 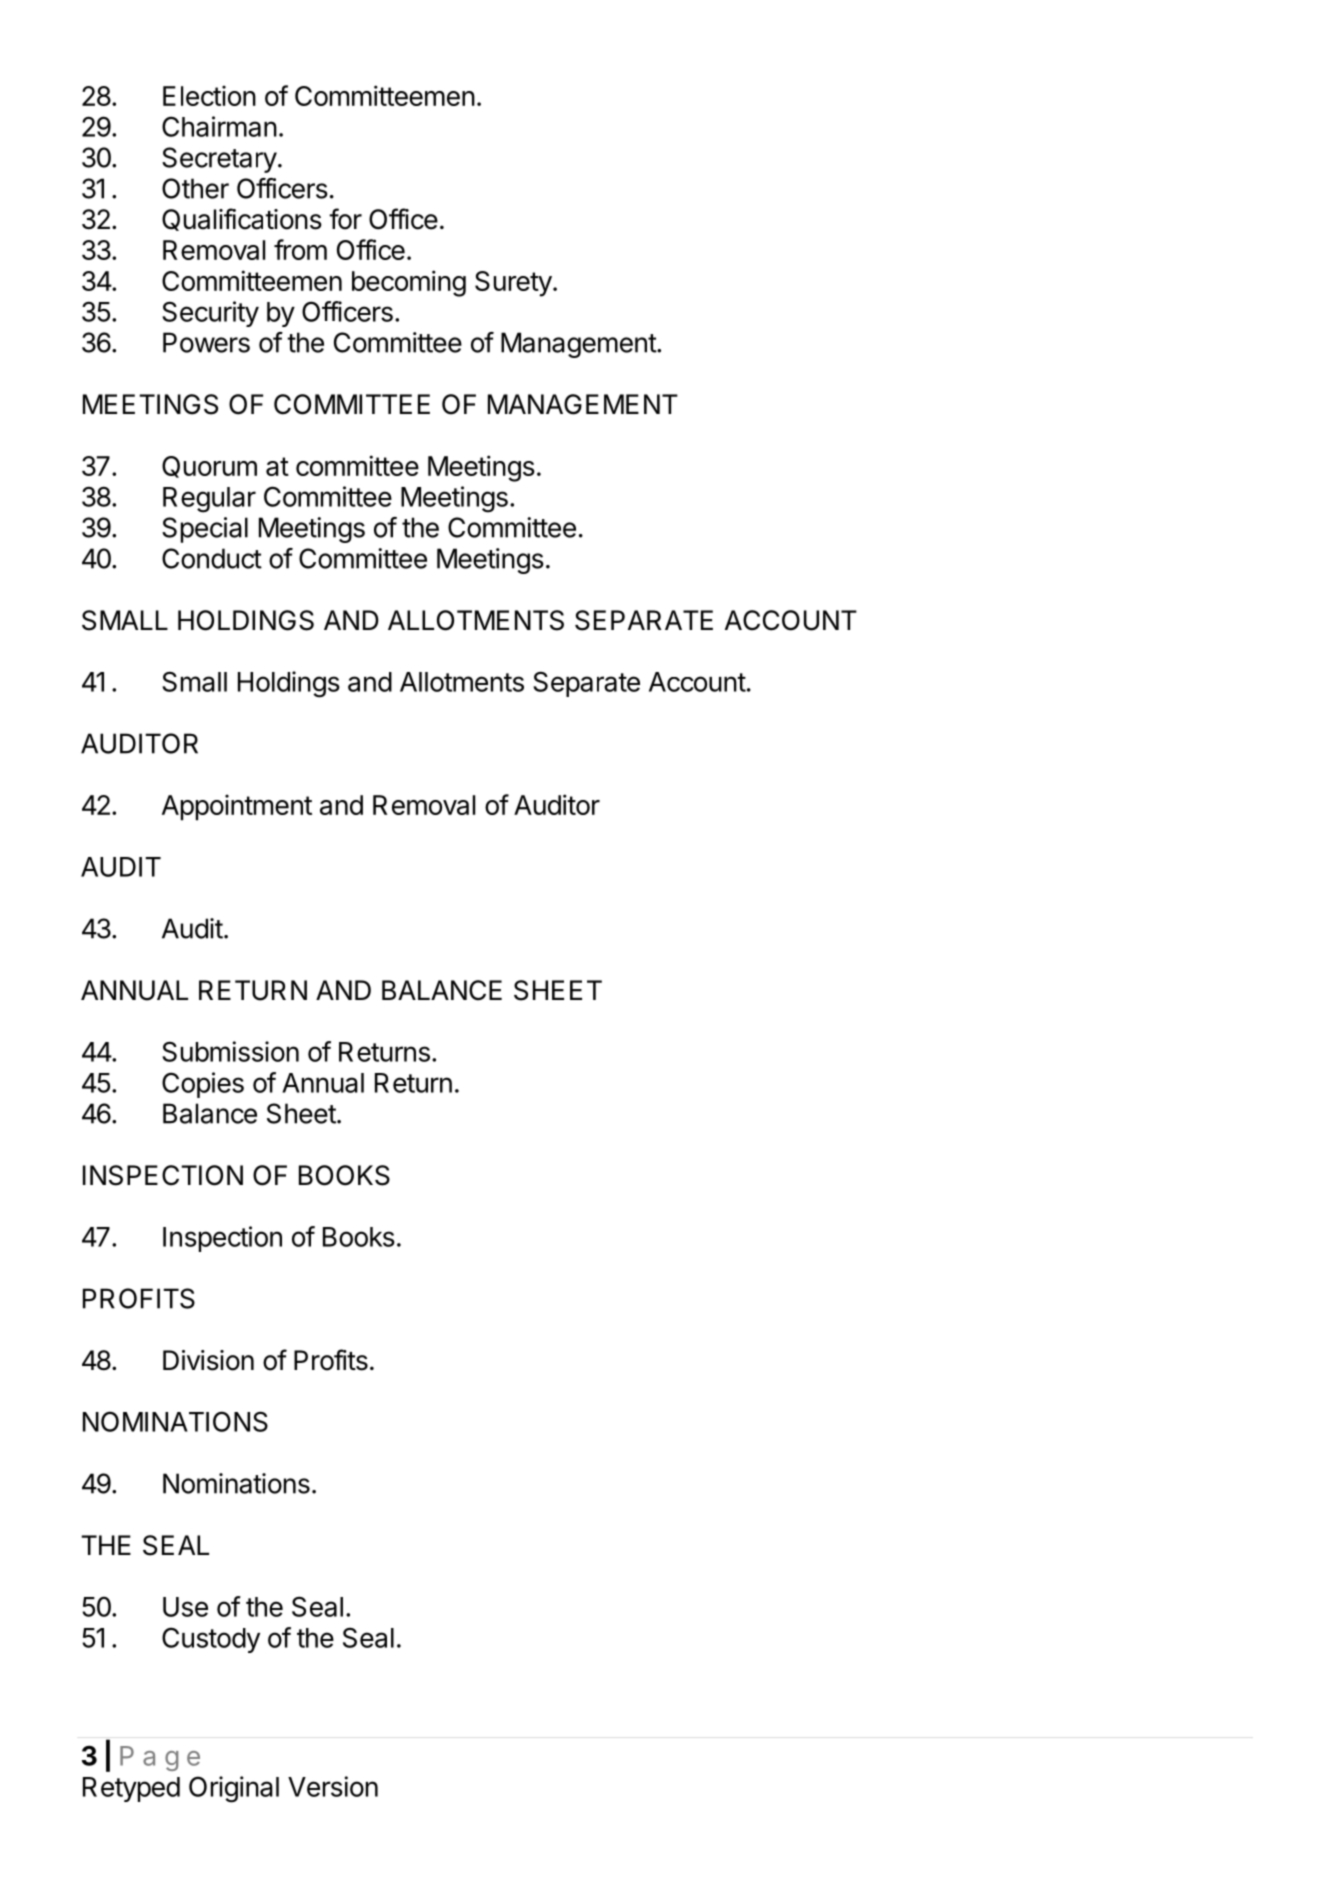 I want to click on Secretary, so click(x=219, y=160).
